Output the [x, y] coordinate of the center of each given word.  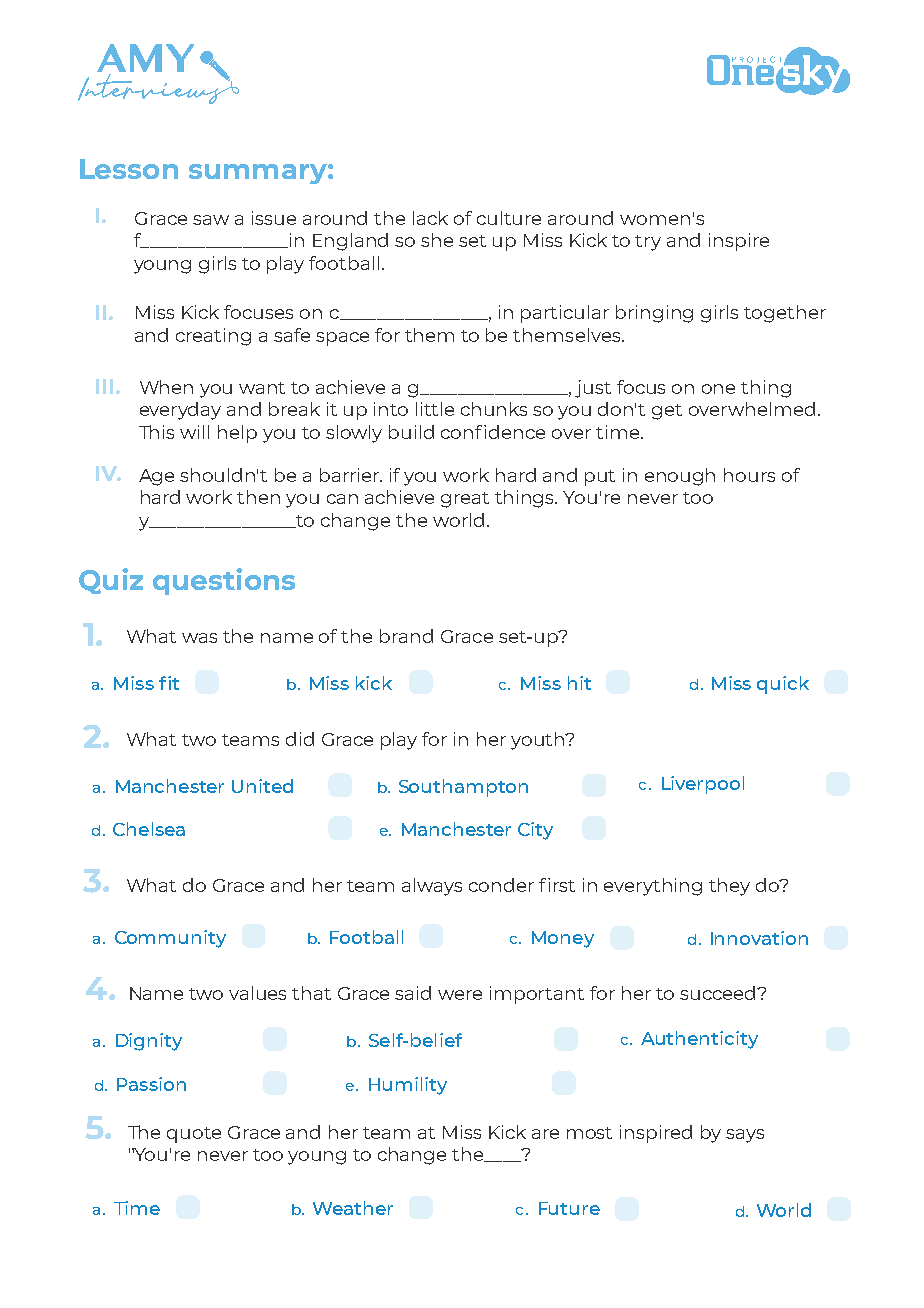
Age [156, 477]
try [648, 243]
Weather [353, 1208]
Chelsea [149, 829]
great [465, 500]
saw [211, 220]
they [729, 887]
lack [430, 218]
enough [680, 477]
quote [194, 1135]
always [432, 887]
